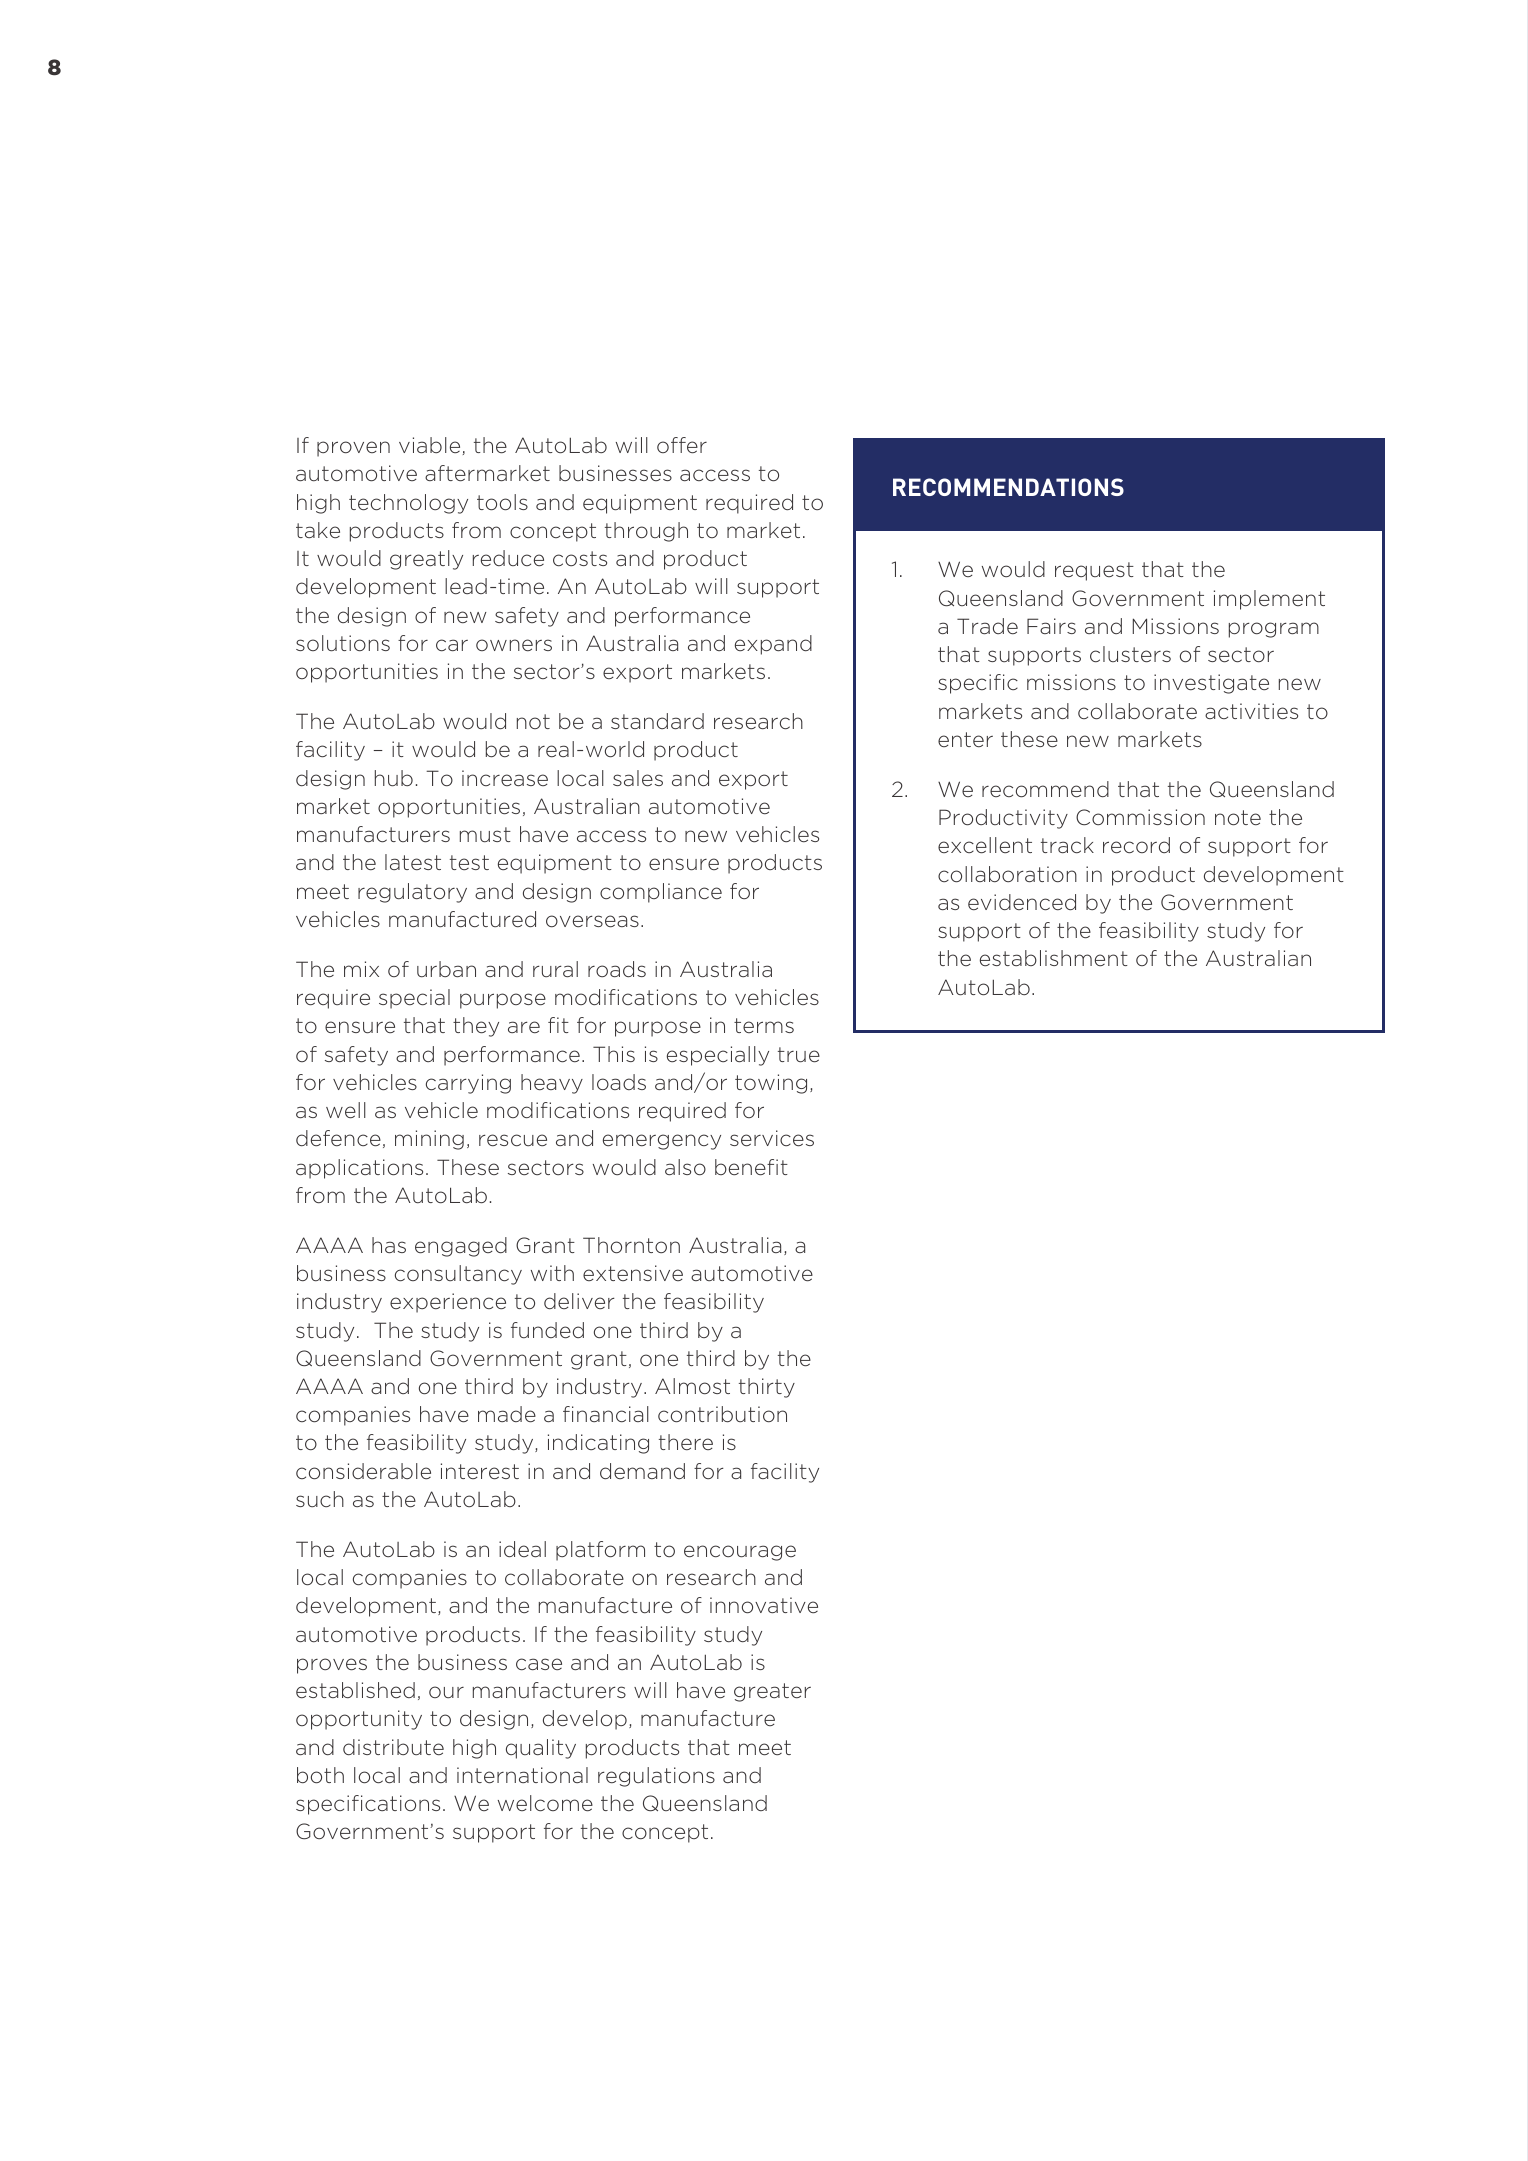 The height and width of the image is (2161, 1528). Describe the element at coordinates (394, 778) in the image. I see `hub` at that location.
